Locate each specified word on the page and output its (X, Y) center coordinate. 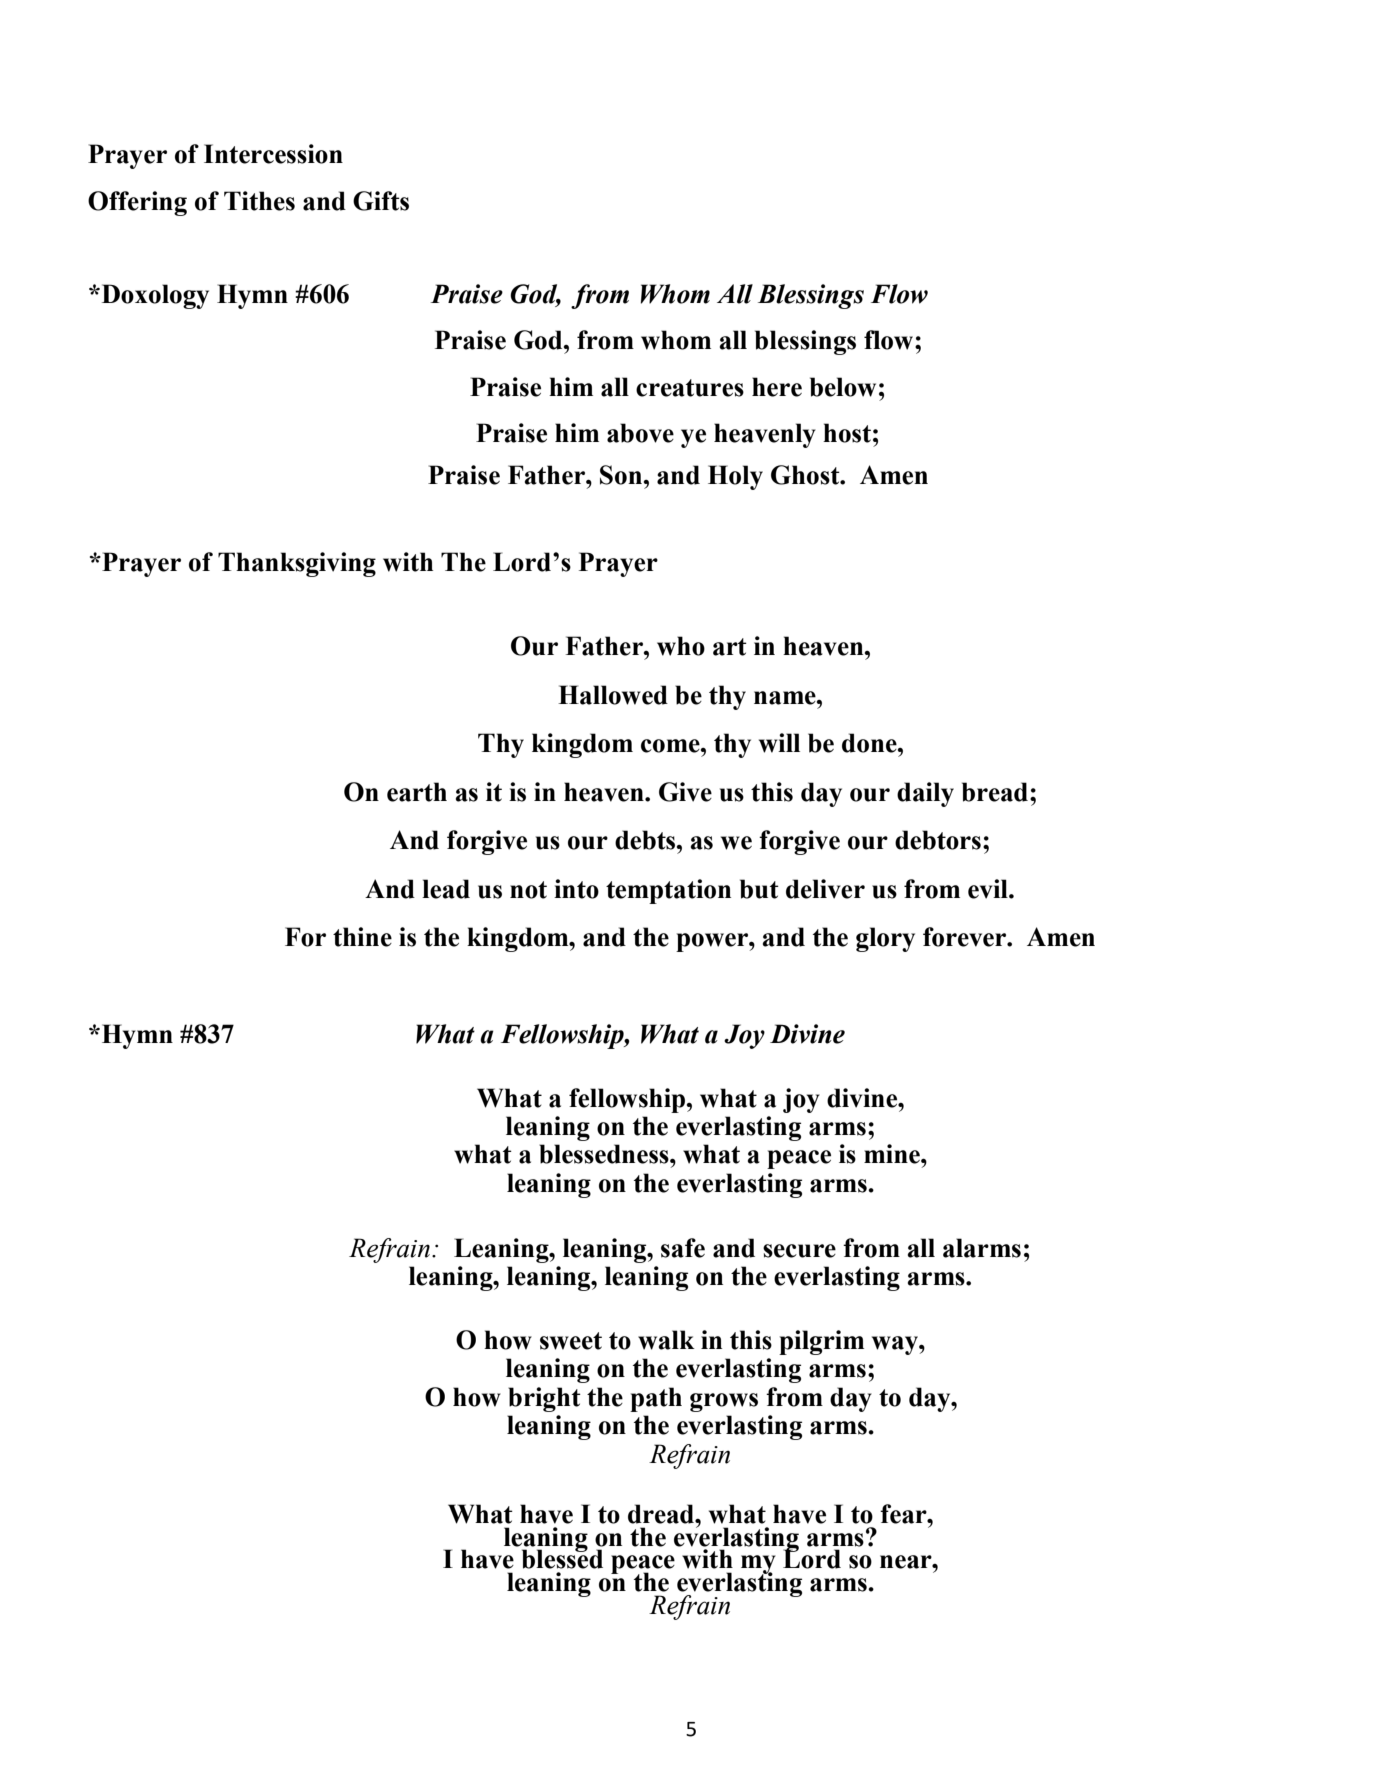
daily (925, 794)
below (843, 387)
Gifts (381, 201)
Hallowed (613, 695)
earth (417, 792)
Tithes (259, 201)
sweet (571, 1341)
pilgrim (821, 1342)
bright (544, 1399)
